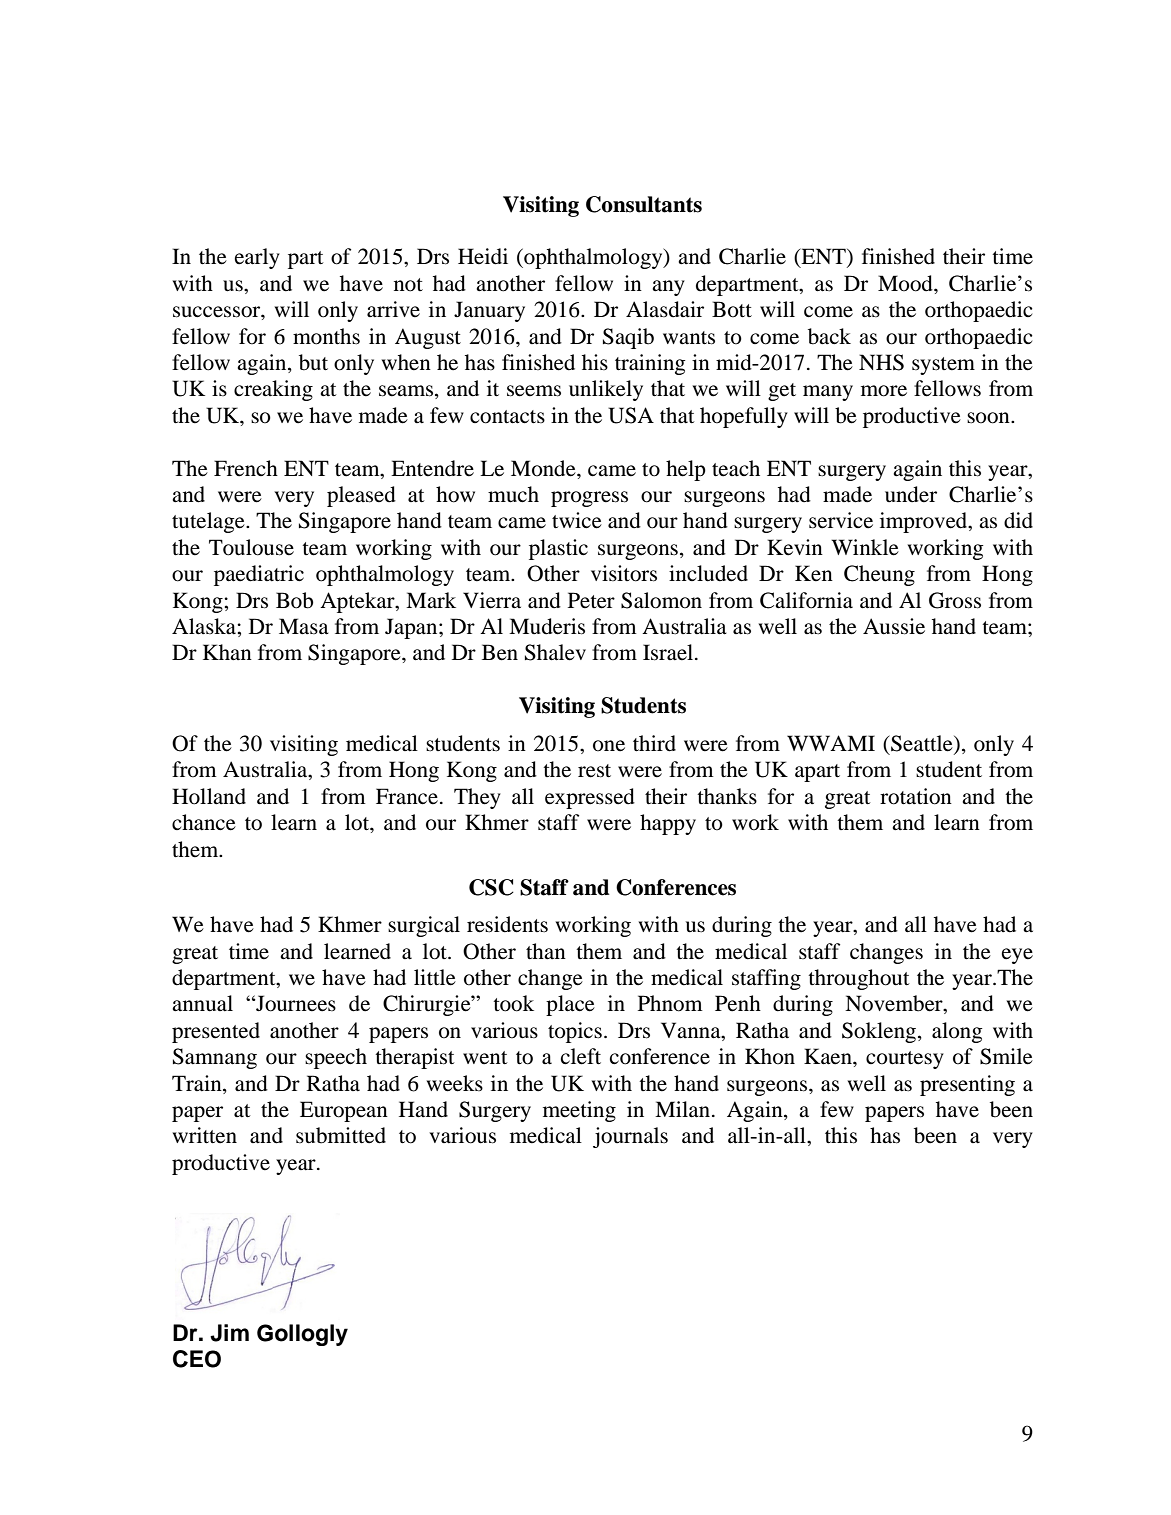  I want to click on Consultants, so click(644, 204).
